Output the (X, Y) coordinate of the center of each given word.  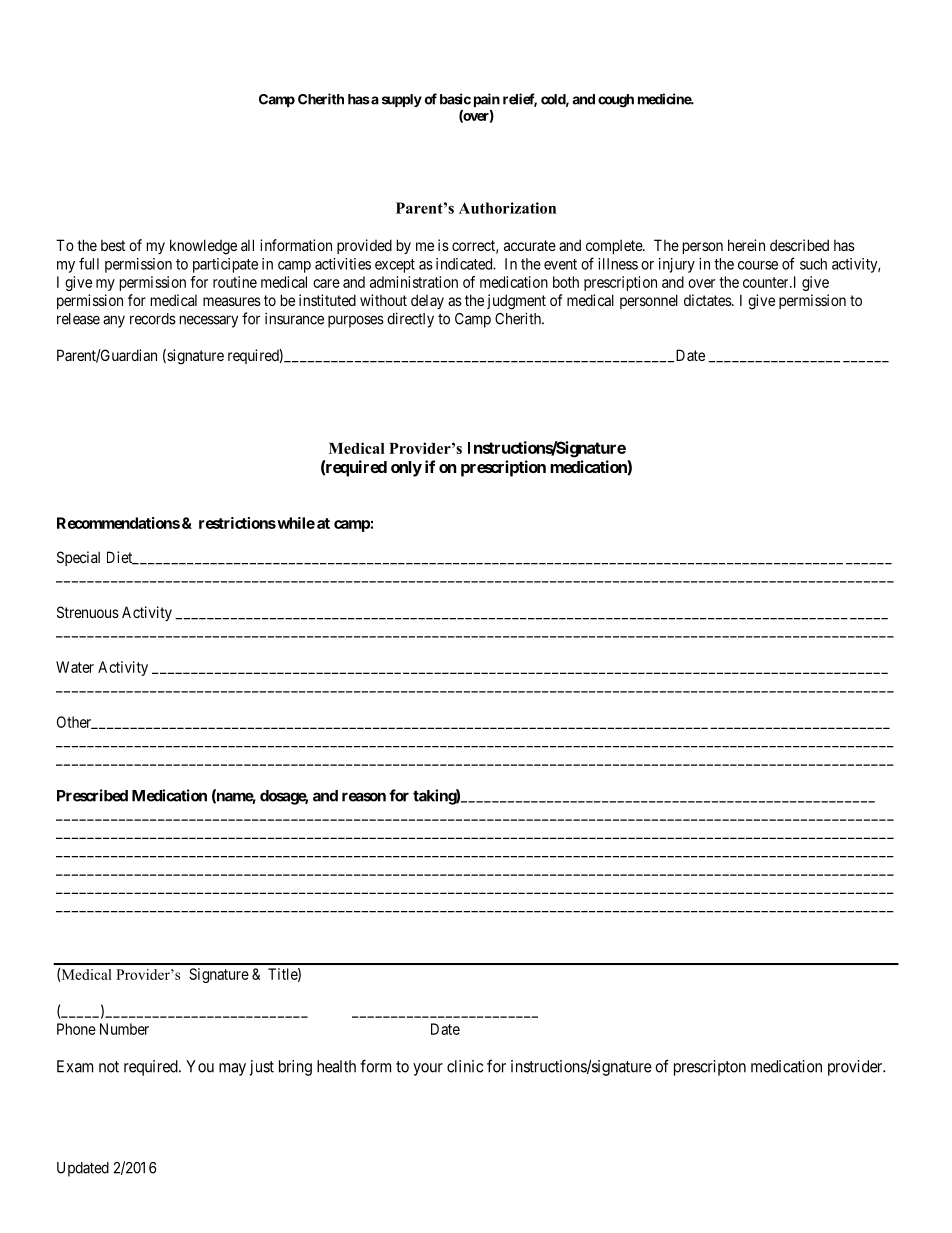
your (428, 1069)
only (406, 469)
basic (455, 99)
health (336, 1066)
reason (364, 797)
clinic (465, 1066)
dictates (708, 300)
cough (616, 101)
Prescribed (92, 795)
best (113, 245)
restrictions (237, 523)
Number (124, 1029)
